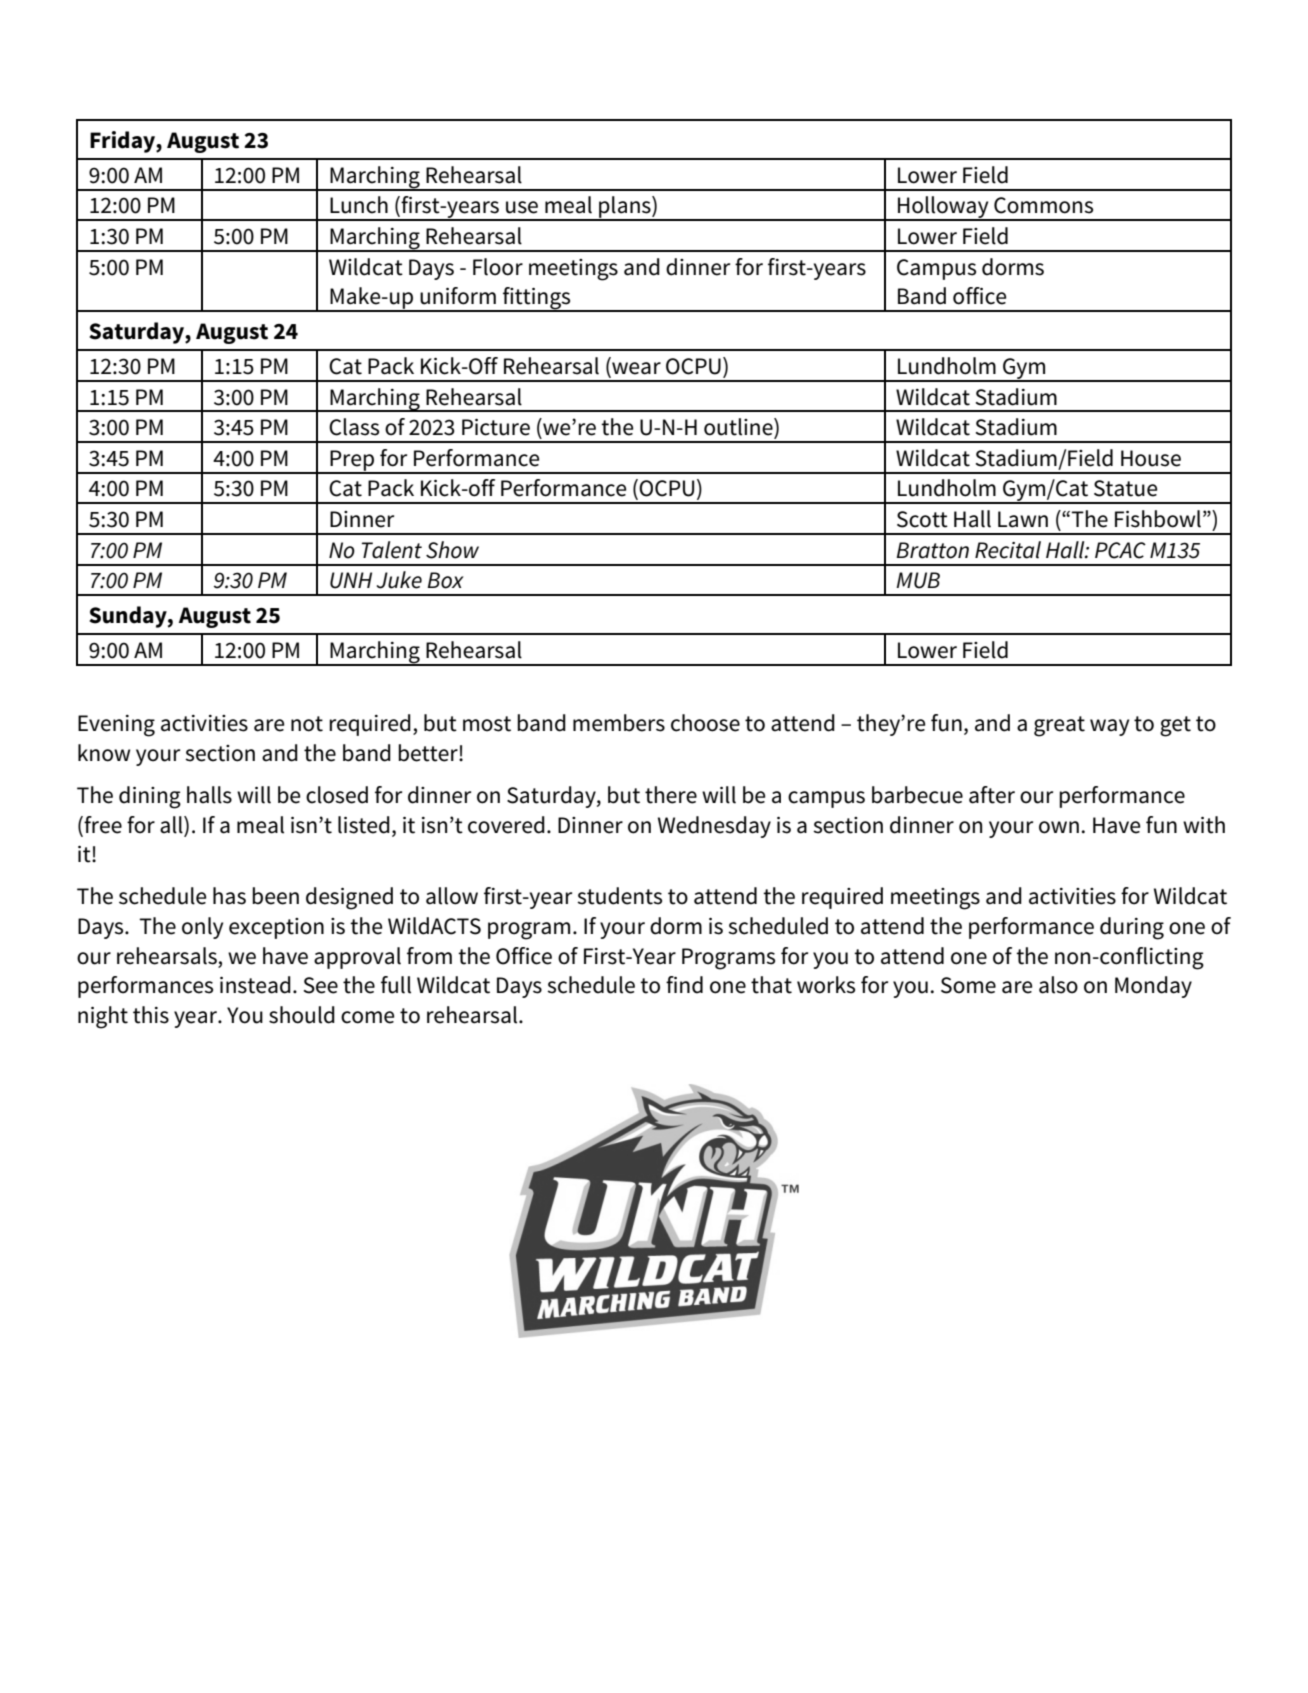 This image has width=1308, height=1693. Describe the element at coordinates (255, 985) in the image. I see `instead` at that location.
